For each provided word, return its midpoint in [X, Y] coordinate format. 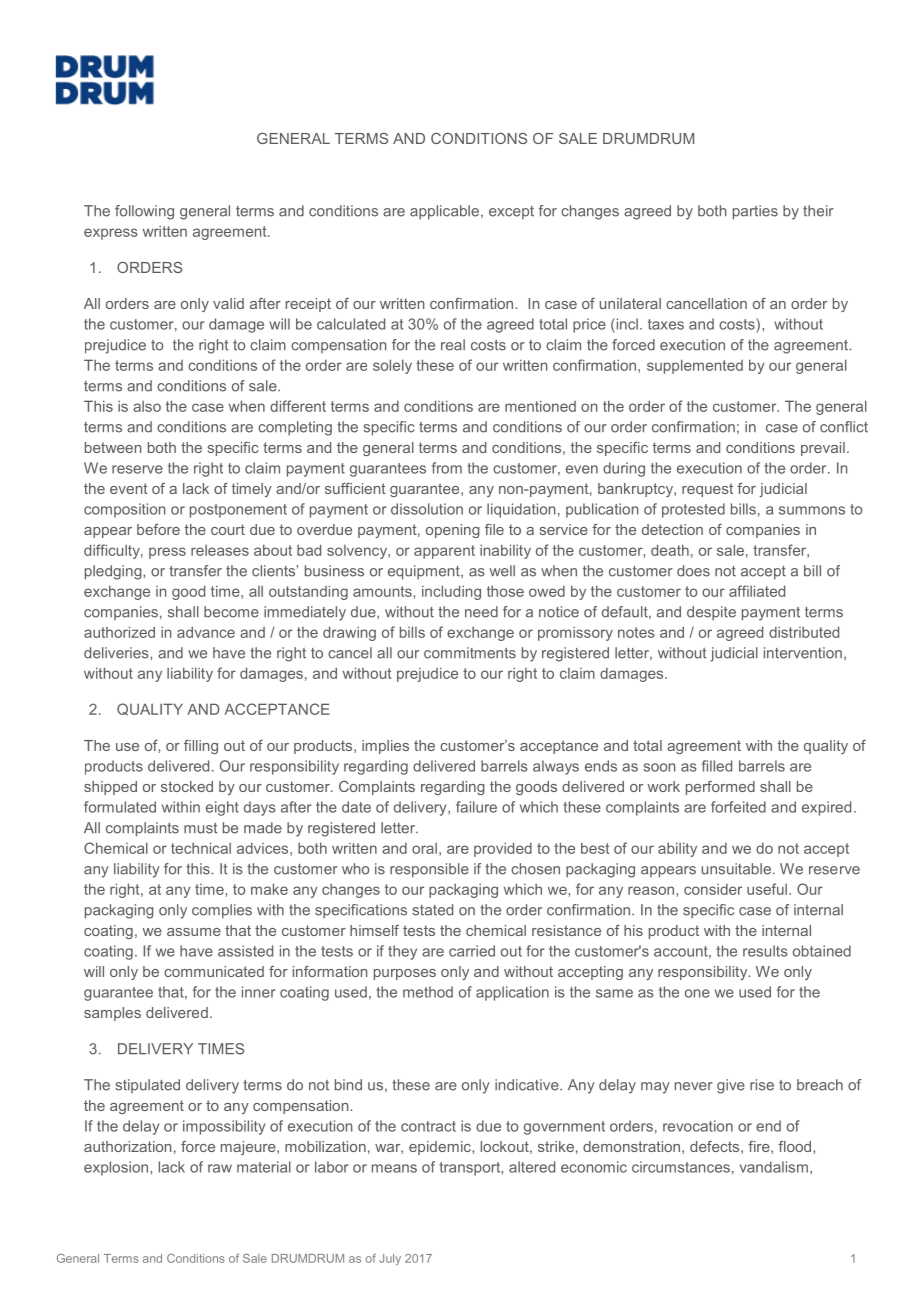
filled [717, 766]
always [556, 767]
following [144, 212]
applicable [444, 212]
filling [201, 747]
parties [755, 212]
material [264, 1167]
